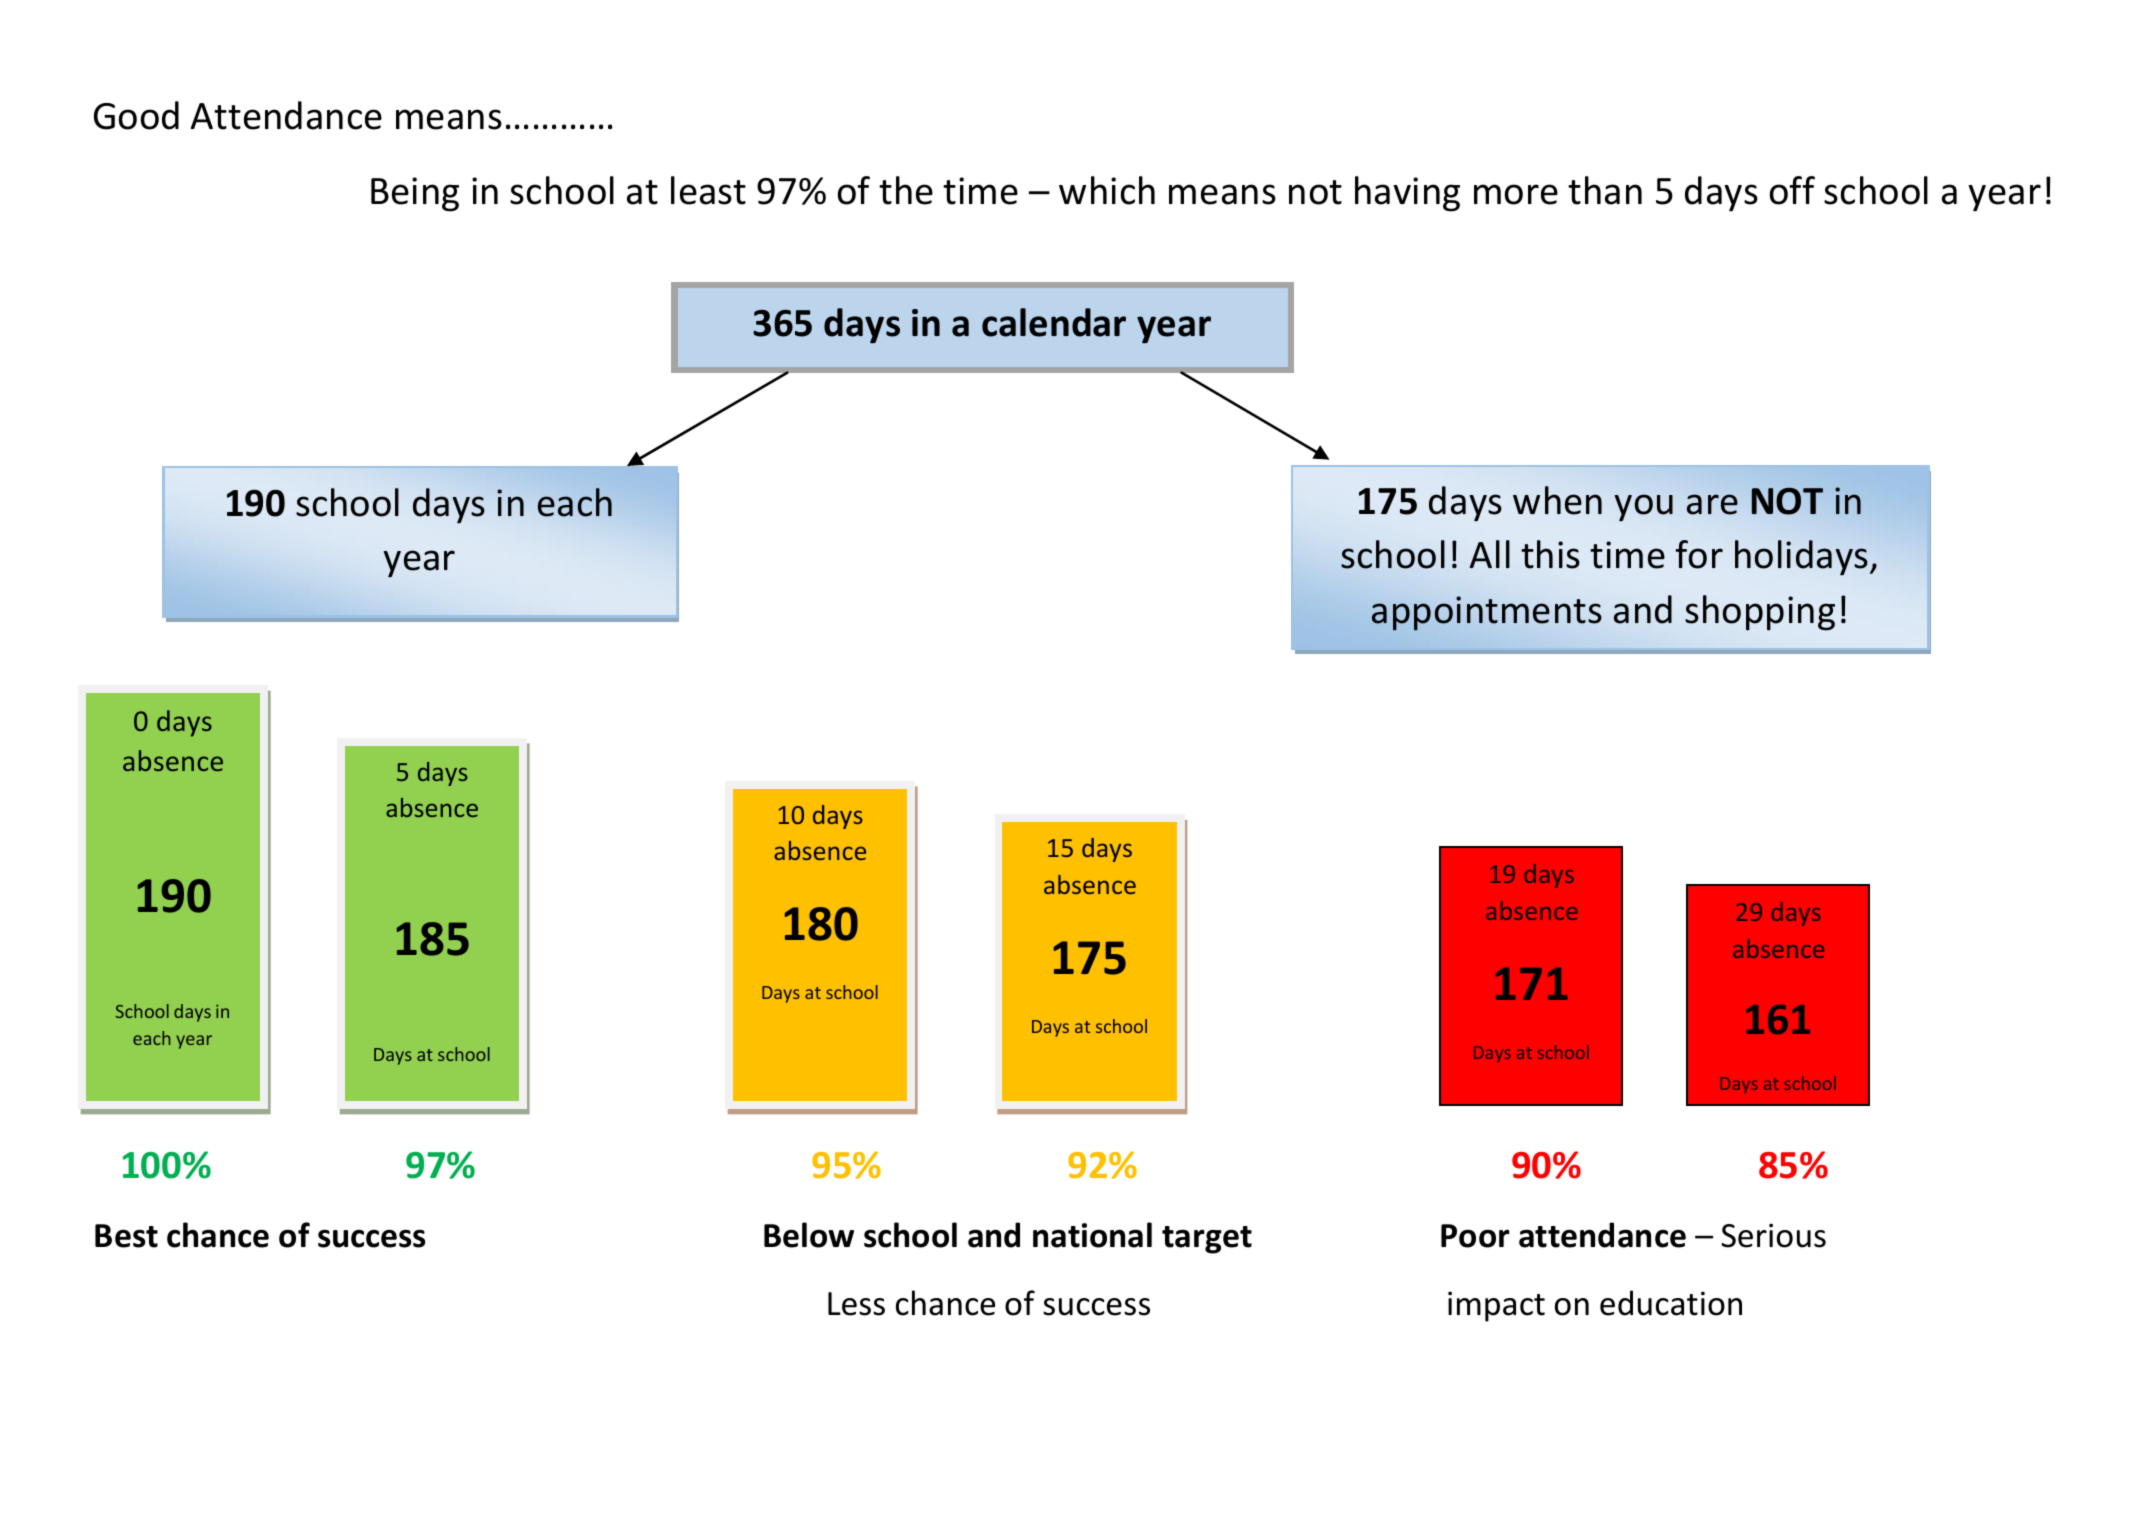  Describe the element at coordinates (809, 1235) in the document. I see `Below` at that location.
